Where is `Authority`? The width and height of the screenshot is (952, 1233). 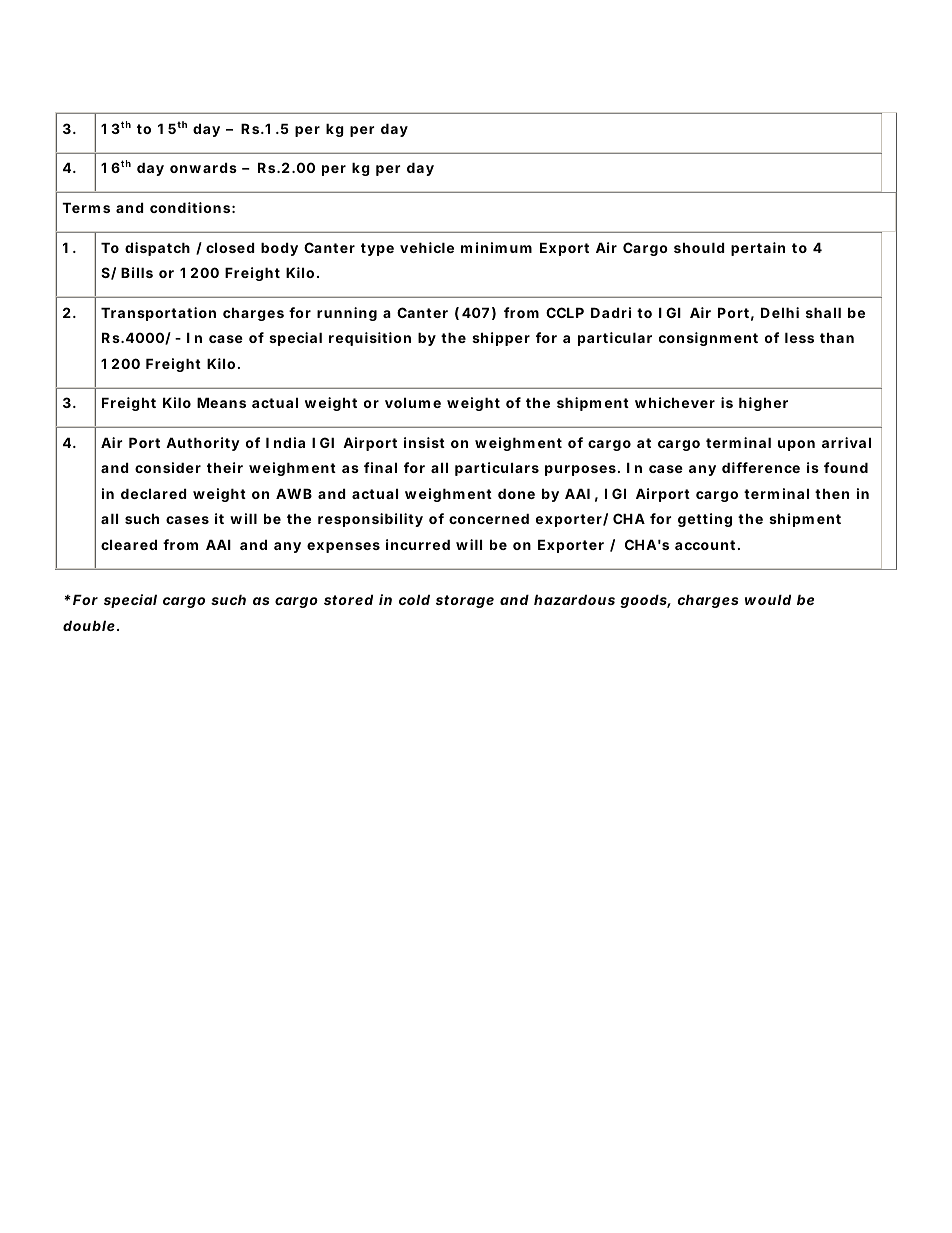 Authority is located at coordinates (203, 444).
